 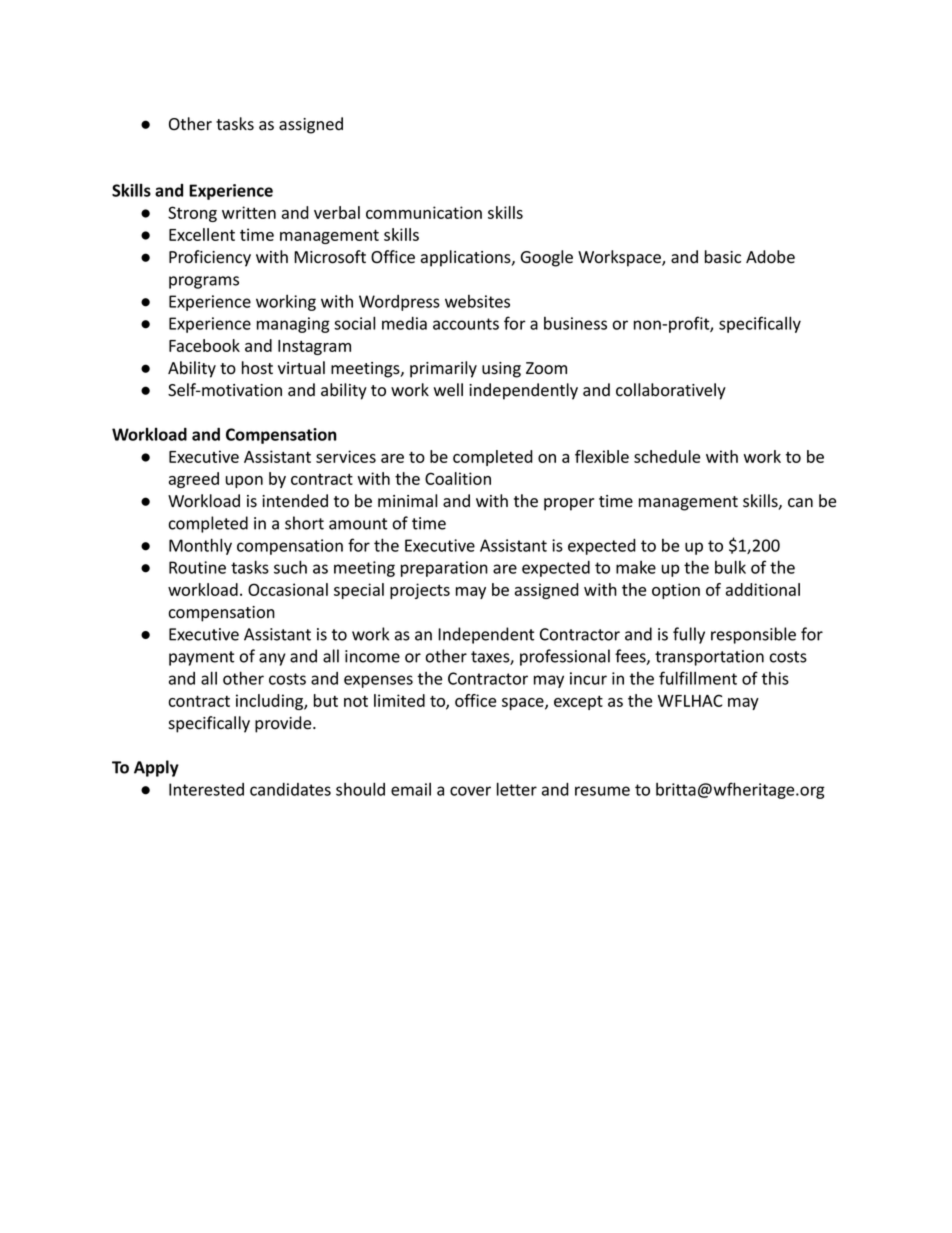 What do you see at coordinates (443, 369) in the document?
I see `primarily` at bounding box center [443, 369].
